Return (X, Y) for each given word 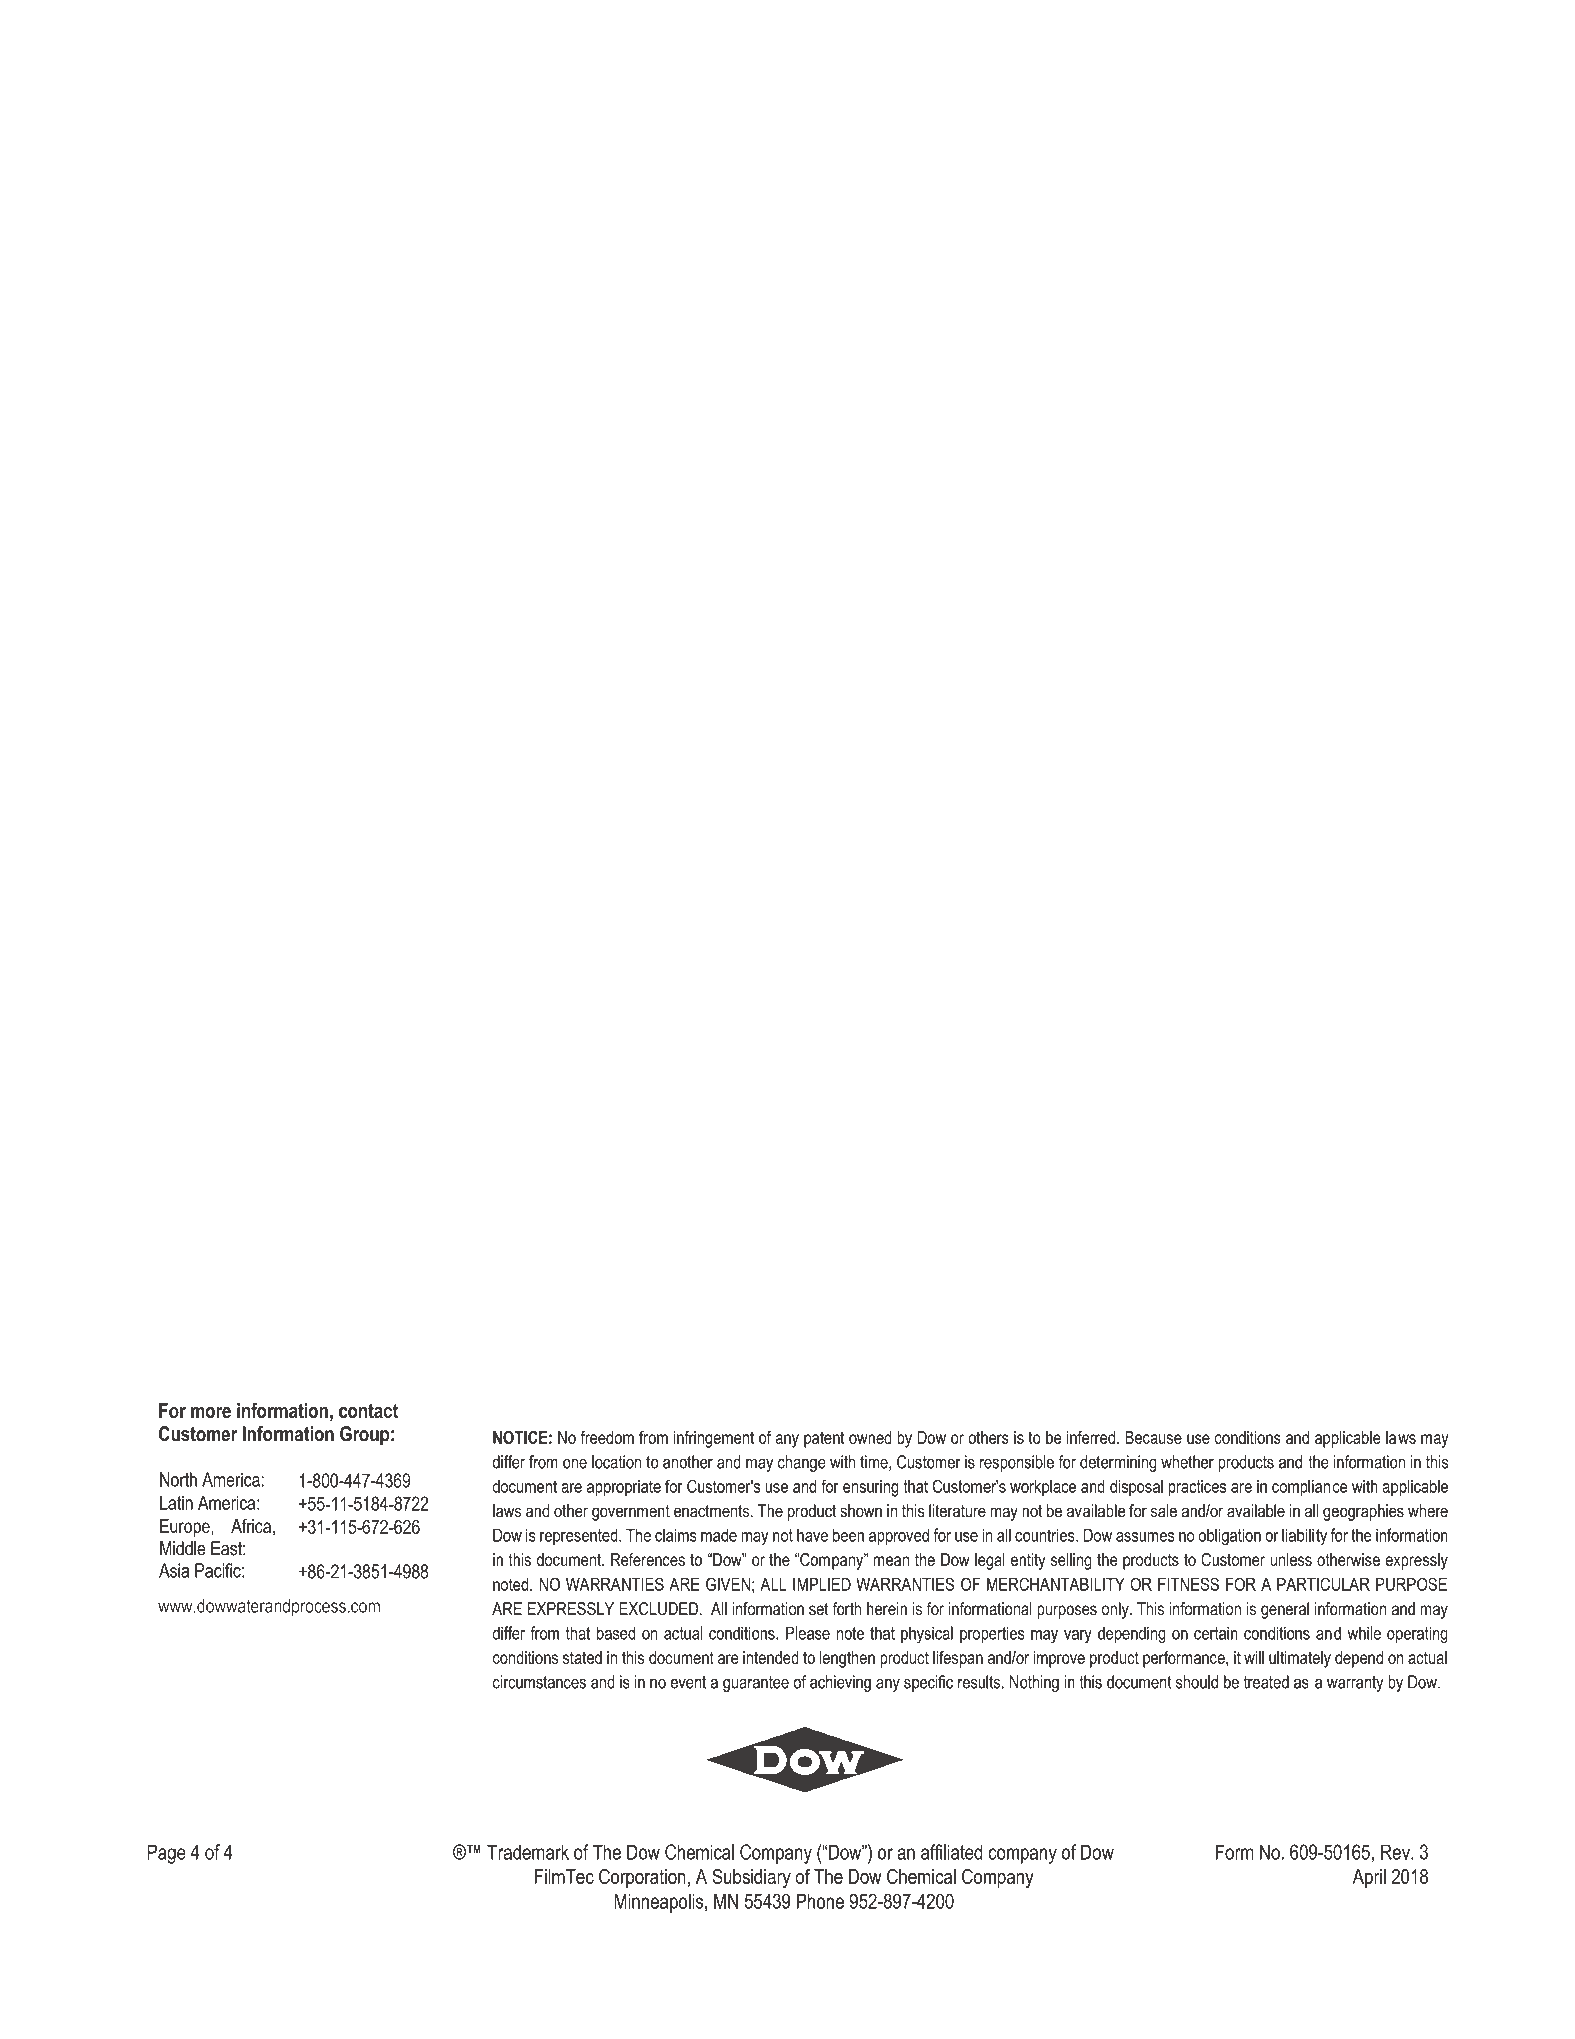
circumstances (539, 1682)
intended (771, 1657)
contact (368, 1411)
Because (1153, 1437)
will (1254, 1657)
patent (824, 1439)
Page (166, 1854)
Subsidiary (751, 1878)
